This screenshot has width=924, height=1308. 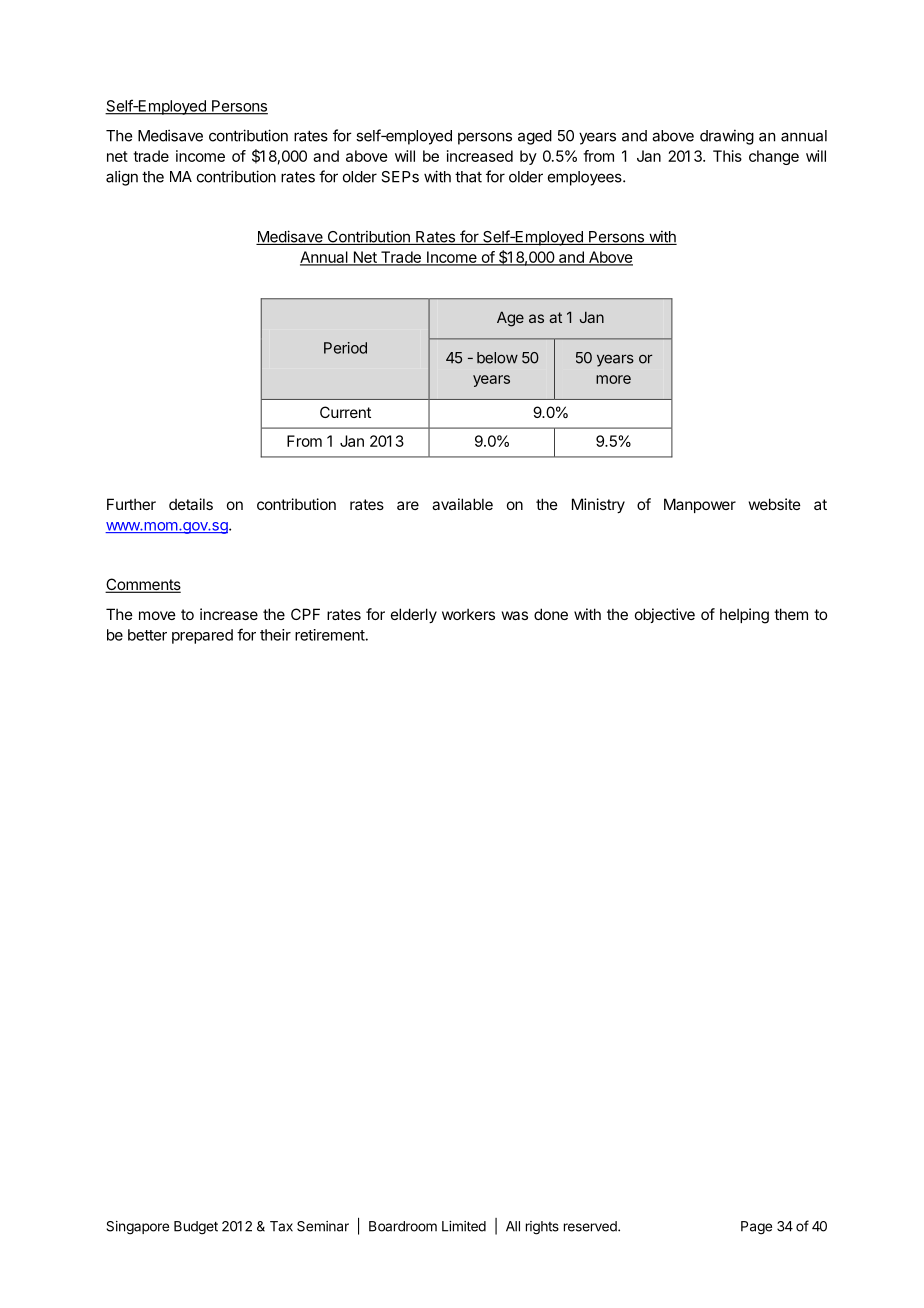 I want to click on that, so click(x=468, y=177).
